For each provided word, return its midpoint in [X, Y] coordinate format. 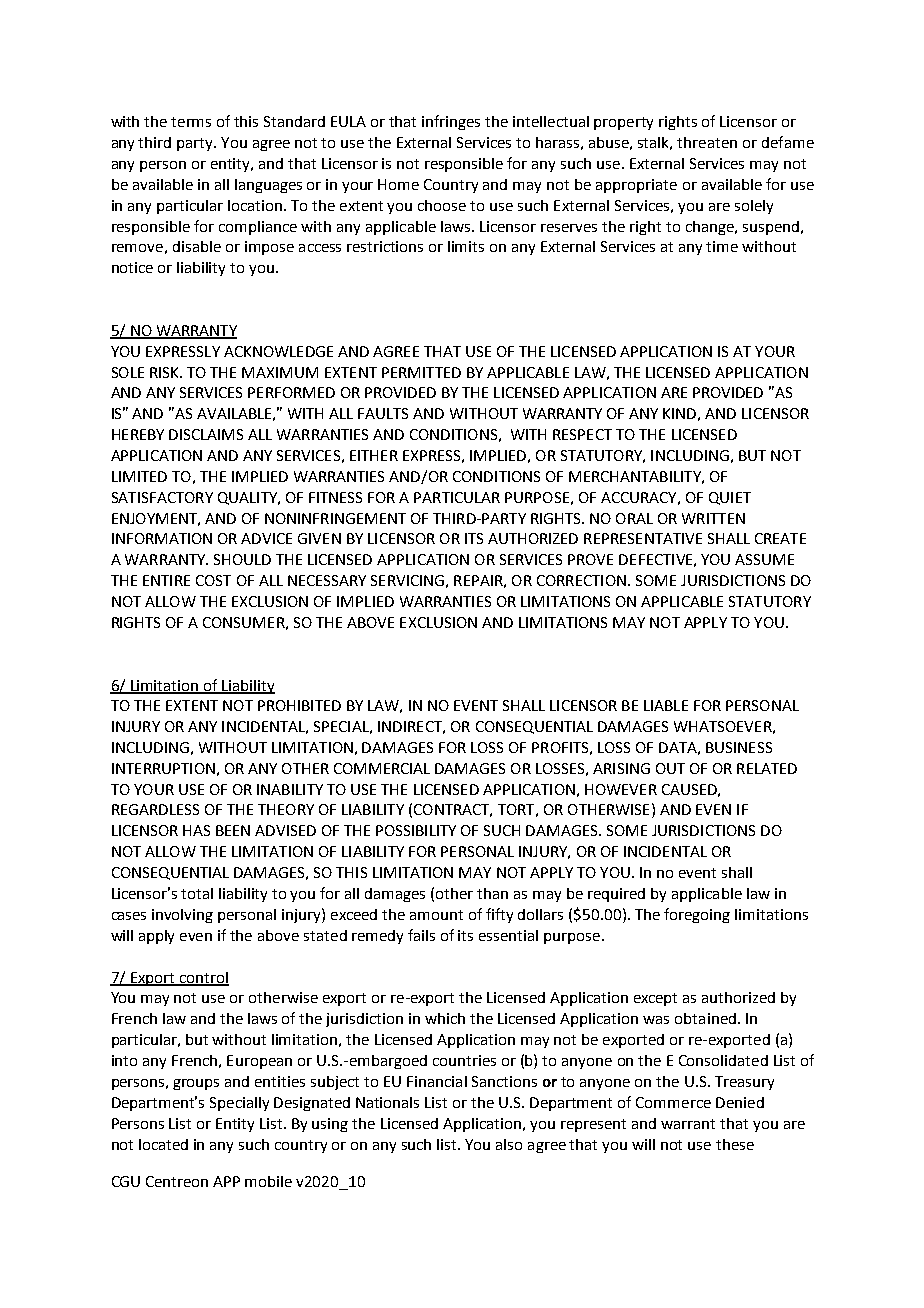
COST [213, 580]
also [509, 1144]
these [735, 1144]
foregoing [697, 915]
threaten [707, 142]
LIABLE [666, 705]
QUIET [730, 498]
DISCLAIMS [206, 434]
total [197, 893]
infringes [451, 122]
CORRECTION [581, 580]
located [163, 1144]
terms [191, 122]
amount [436, 915]
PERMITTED [421, 372]
